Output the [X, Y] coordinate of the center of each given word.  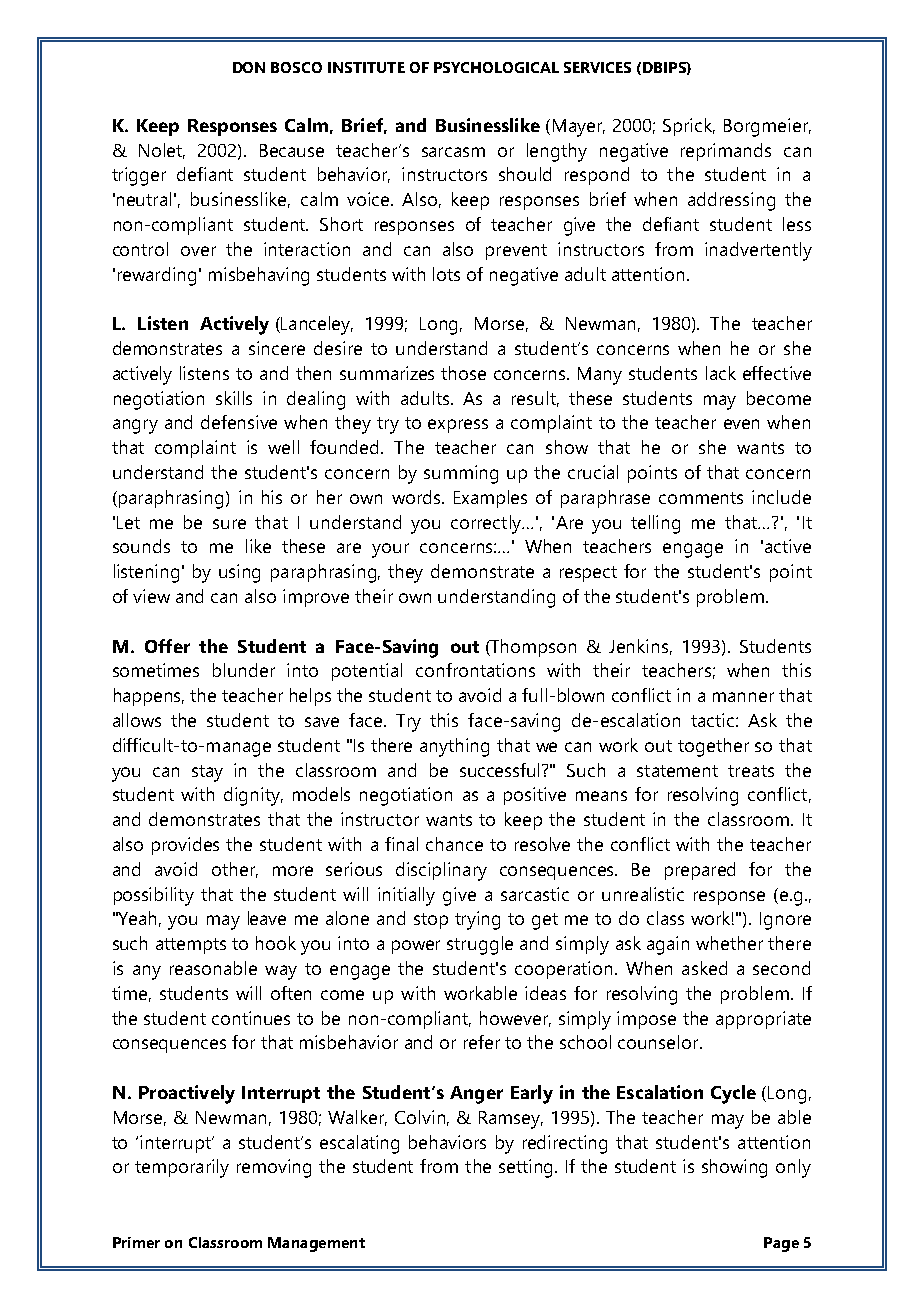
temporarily [182, 1168]
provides [185, 846]
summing [461, 474]
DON [249, 67]
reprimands [726, 152]
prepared [700, 871]
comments [701, 498]
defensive [239, 422]
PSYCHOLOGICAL [496, 67]
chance [454, 844]
